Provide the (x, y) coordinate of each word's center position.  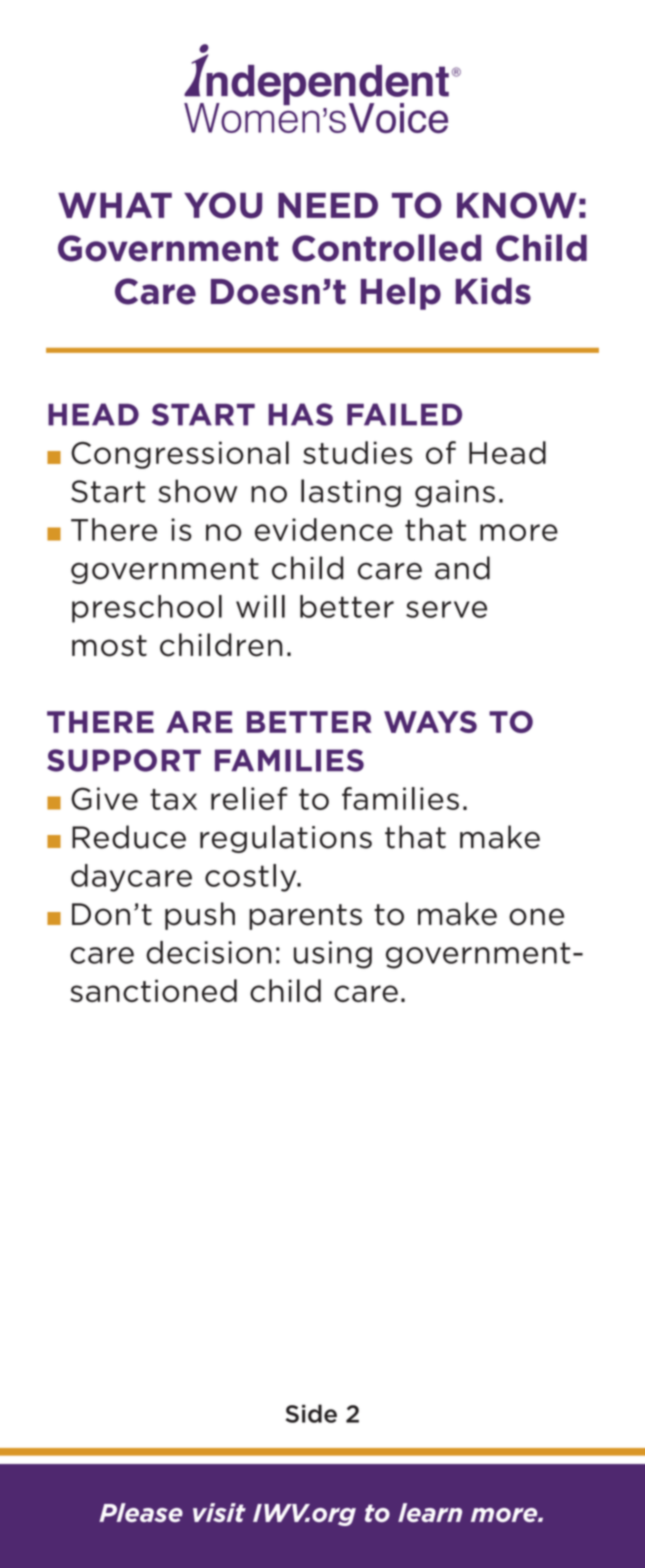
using (333, 955)
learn (430, 1512)
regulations (286, 839)
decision (208, 952)
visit (219, 1512)
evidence (324, 529)
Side (311, 1413)
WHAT (115, 205)
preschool (147, 609)
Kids (493, 291)
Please (141, 1512)
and (462, 568)
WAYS (430, 722)
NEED (328, 205)
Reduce (129, 837)
